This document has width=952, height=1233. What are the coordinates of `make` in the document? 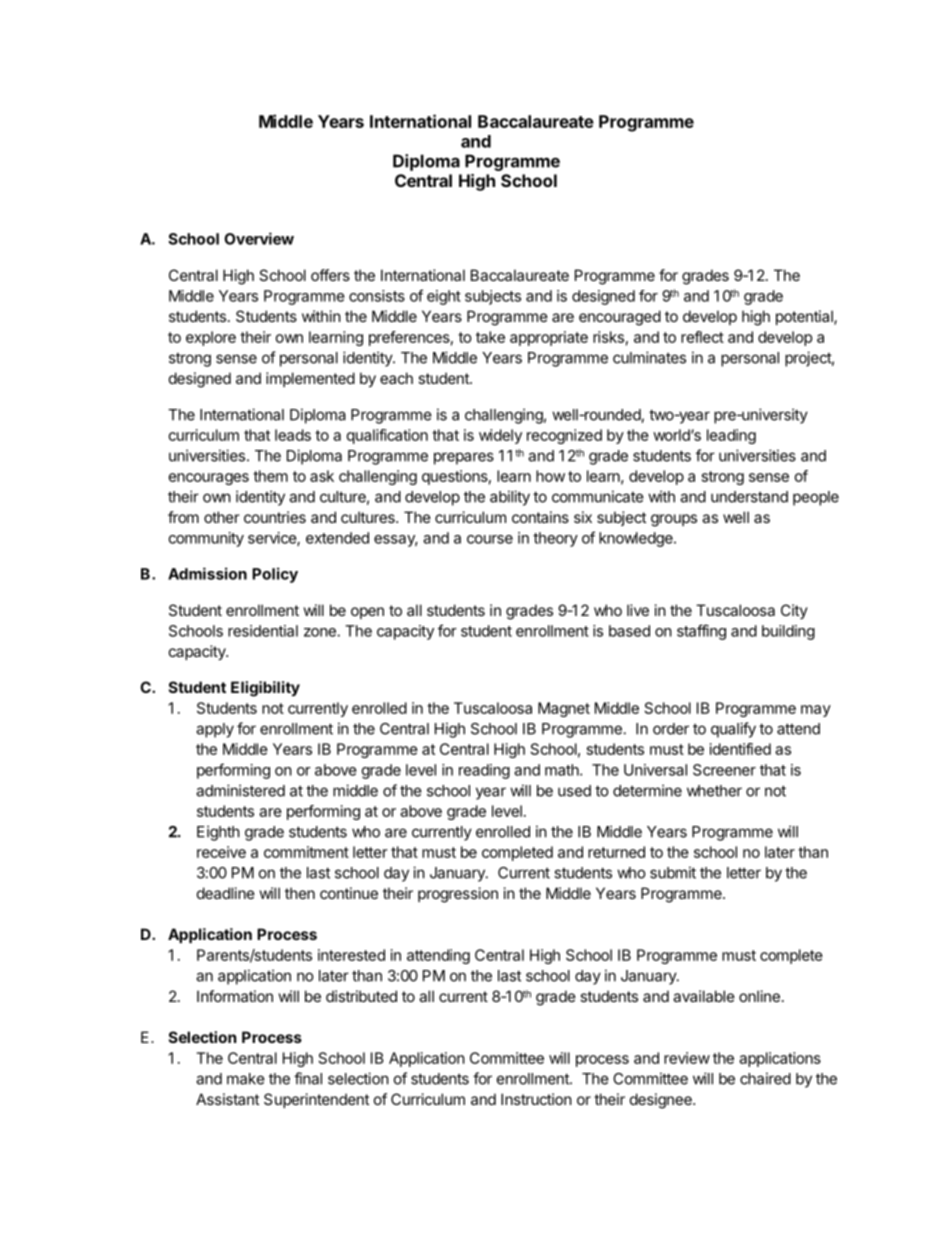 It's located at (246, 1079).
